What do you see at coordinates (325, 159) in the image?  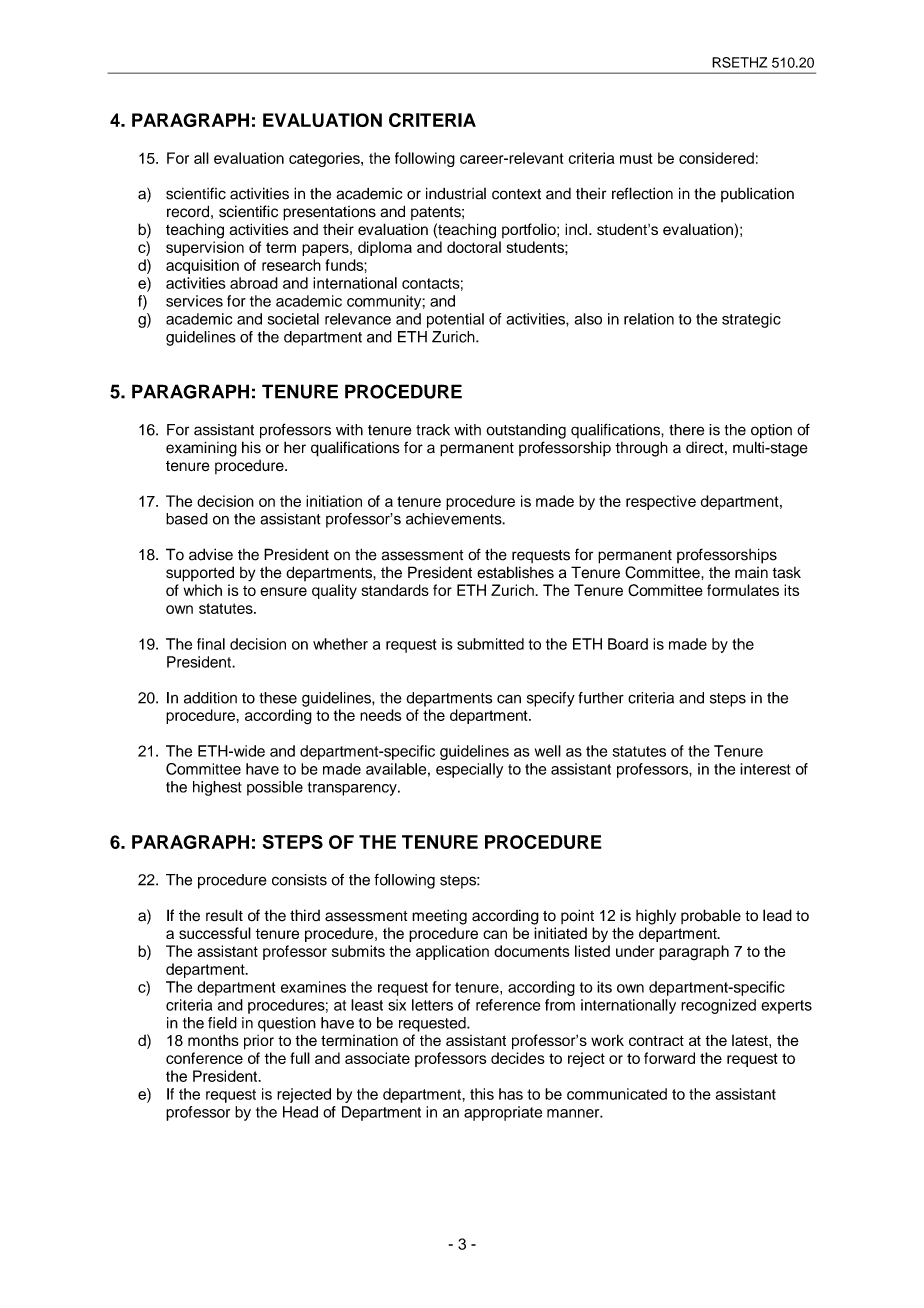 I see `categories` at bounding box center [325, 159].
